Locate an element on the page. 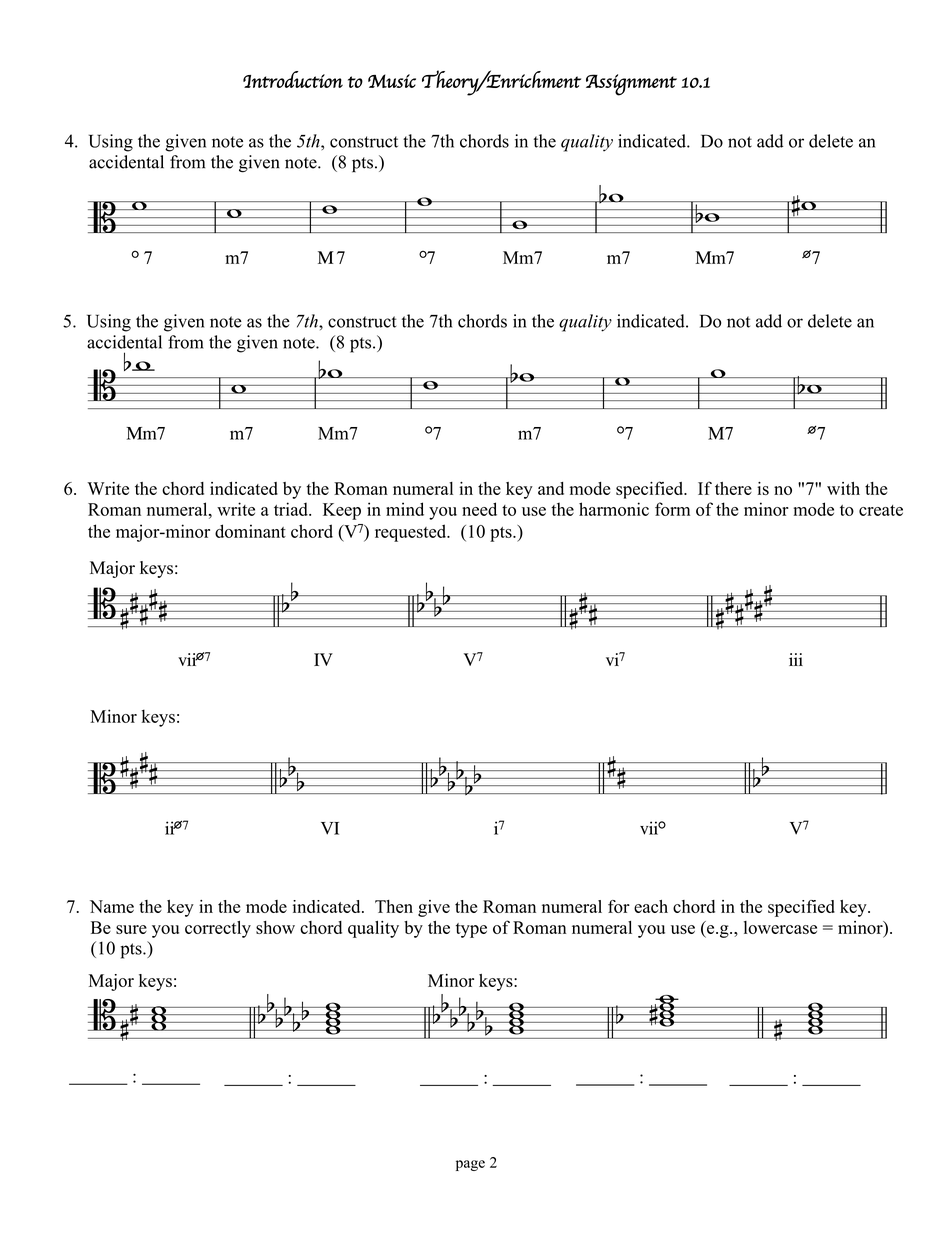  requested is located at coordinates (412, 533).
